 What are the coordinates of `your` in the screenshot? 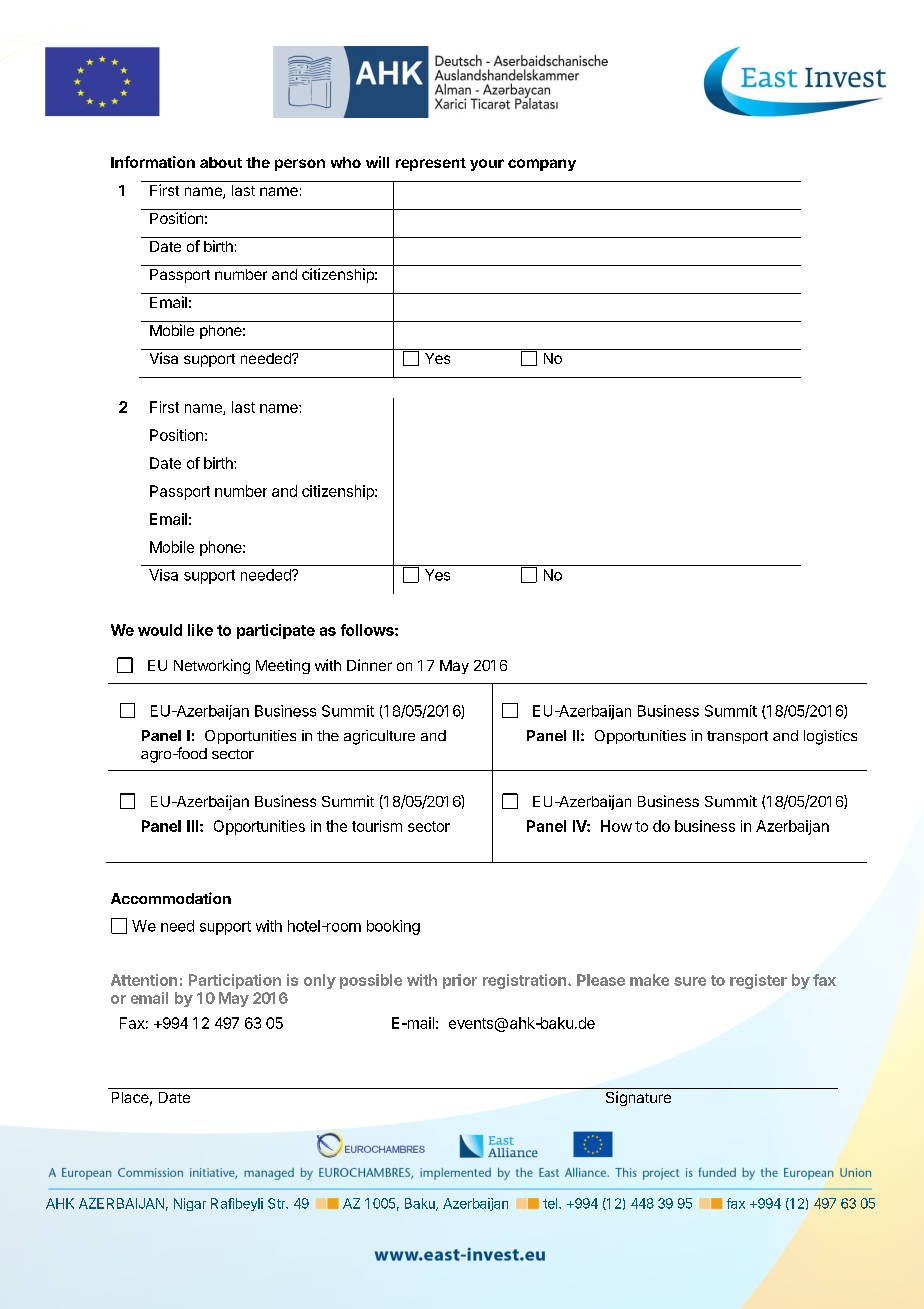 It's located at (487, 165).
